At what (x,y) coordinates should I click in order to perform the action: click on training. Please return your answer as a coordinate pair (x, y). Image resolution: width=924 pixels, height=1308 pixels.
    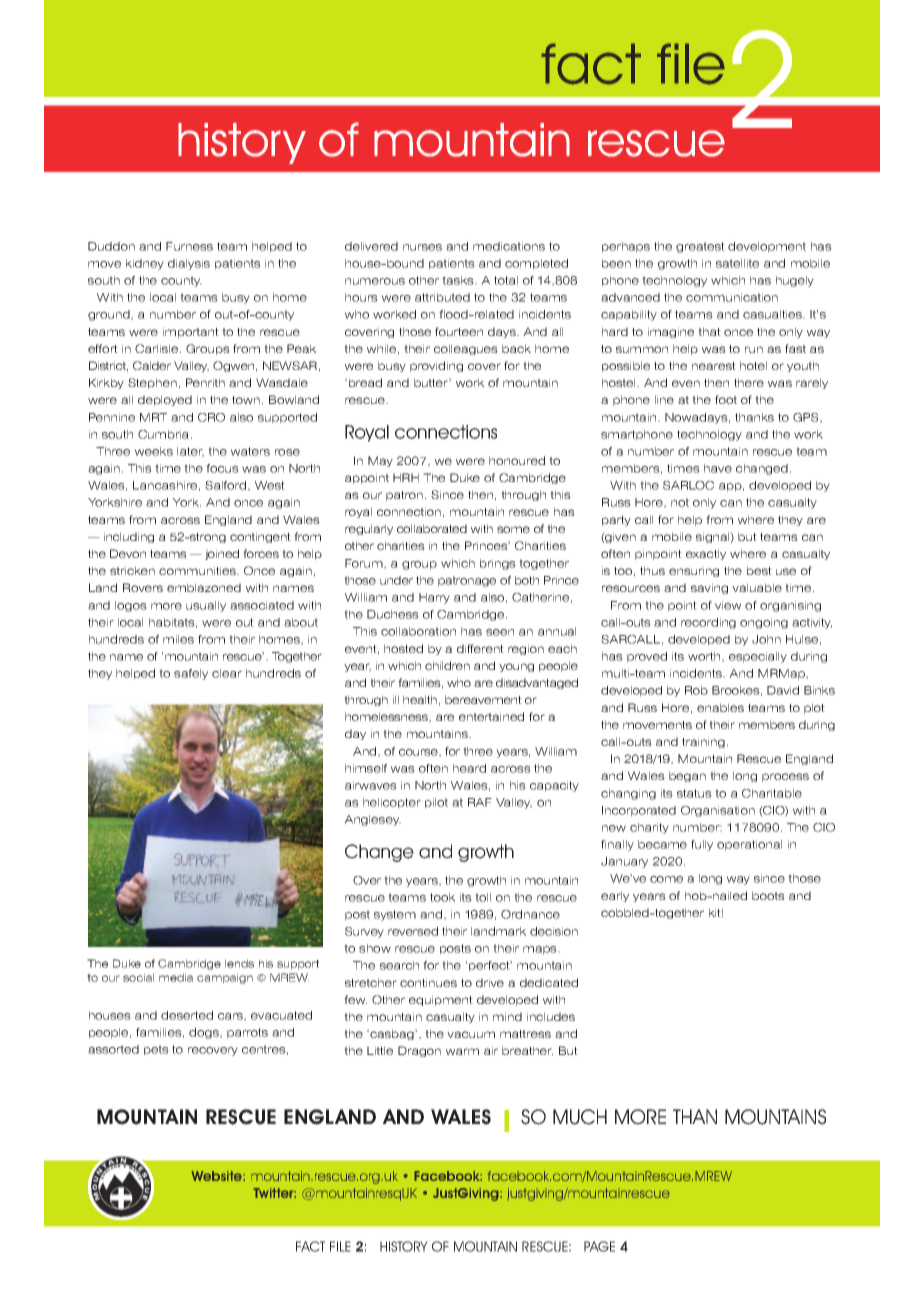
    Looking at the image, I should click on (703, 742).
